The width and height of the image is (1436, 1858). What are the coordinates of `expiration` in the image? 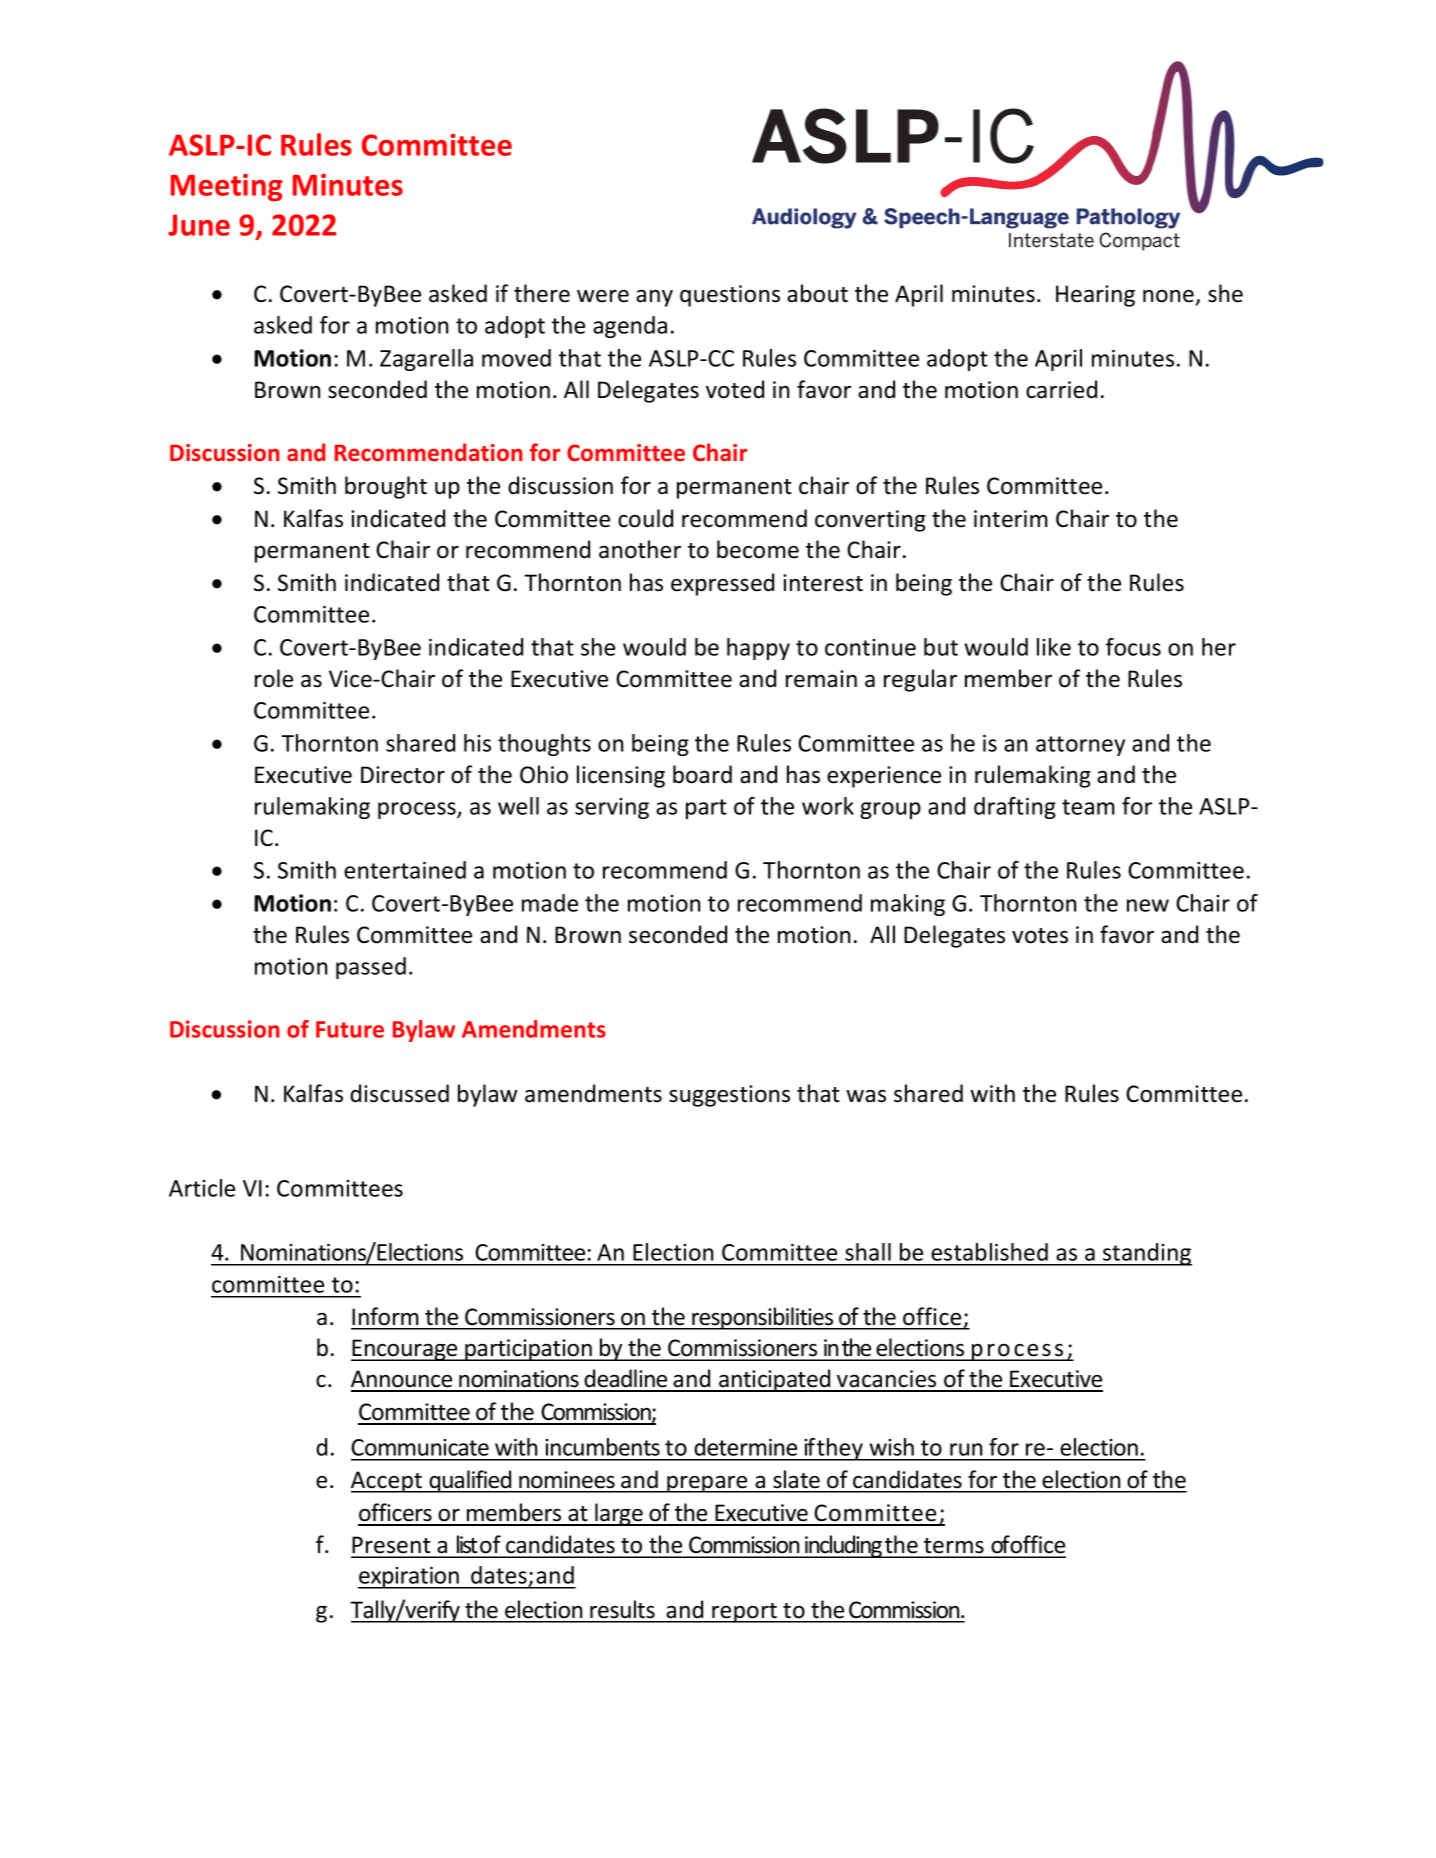 It's located at (409, 1578).
